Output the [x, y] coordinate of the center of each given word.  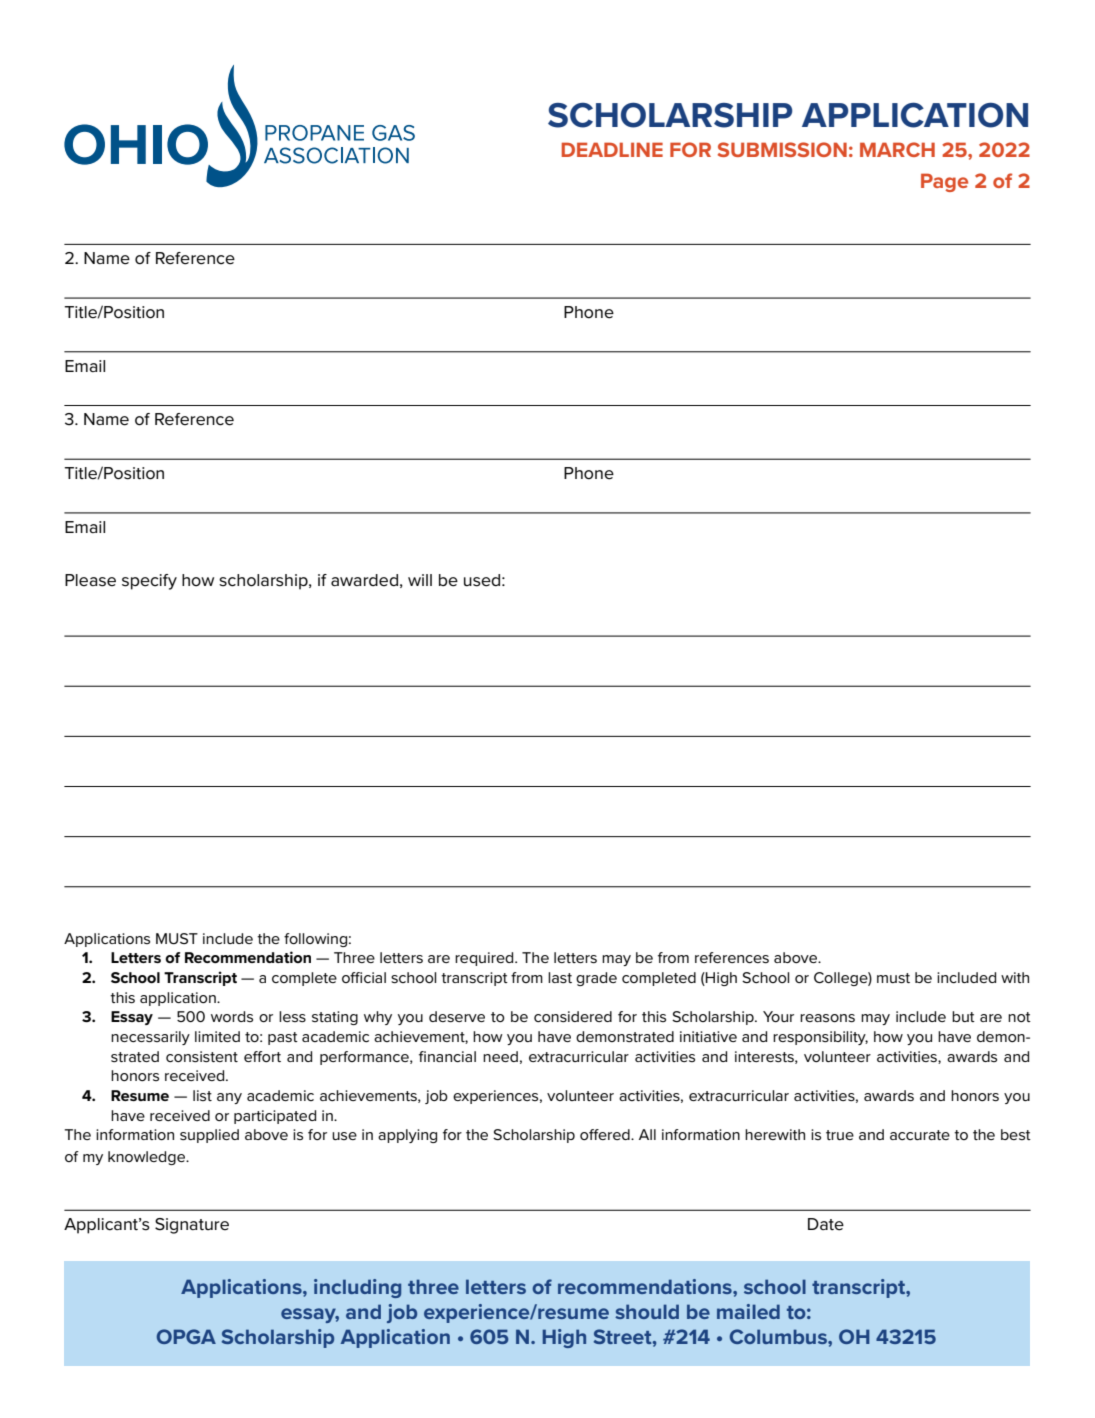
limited [217, 1036]
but [963, 1016]
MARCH [897, 149]
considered [573, 1016]
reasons [827, 1018]
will [420, 580]
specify [149, 582]
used [482, 580]
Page [944, 182]
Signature [192, 1226]
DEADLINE [612, 149]
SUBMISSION [782, 149]
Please [90, 580]
